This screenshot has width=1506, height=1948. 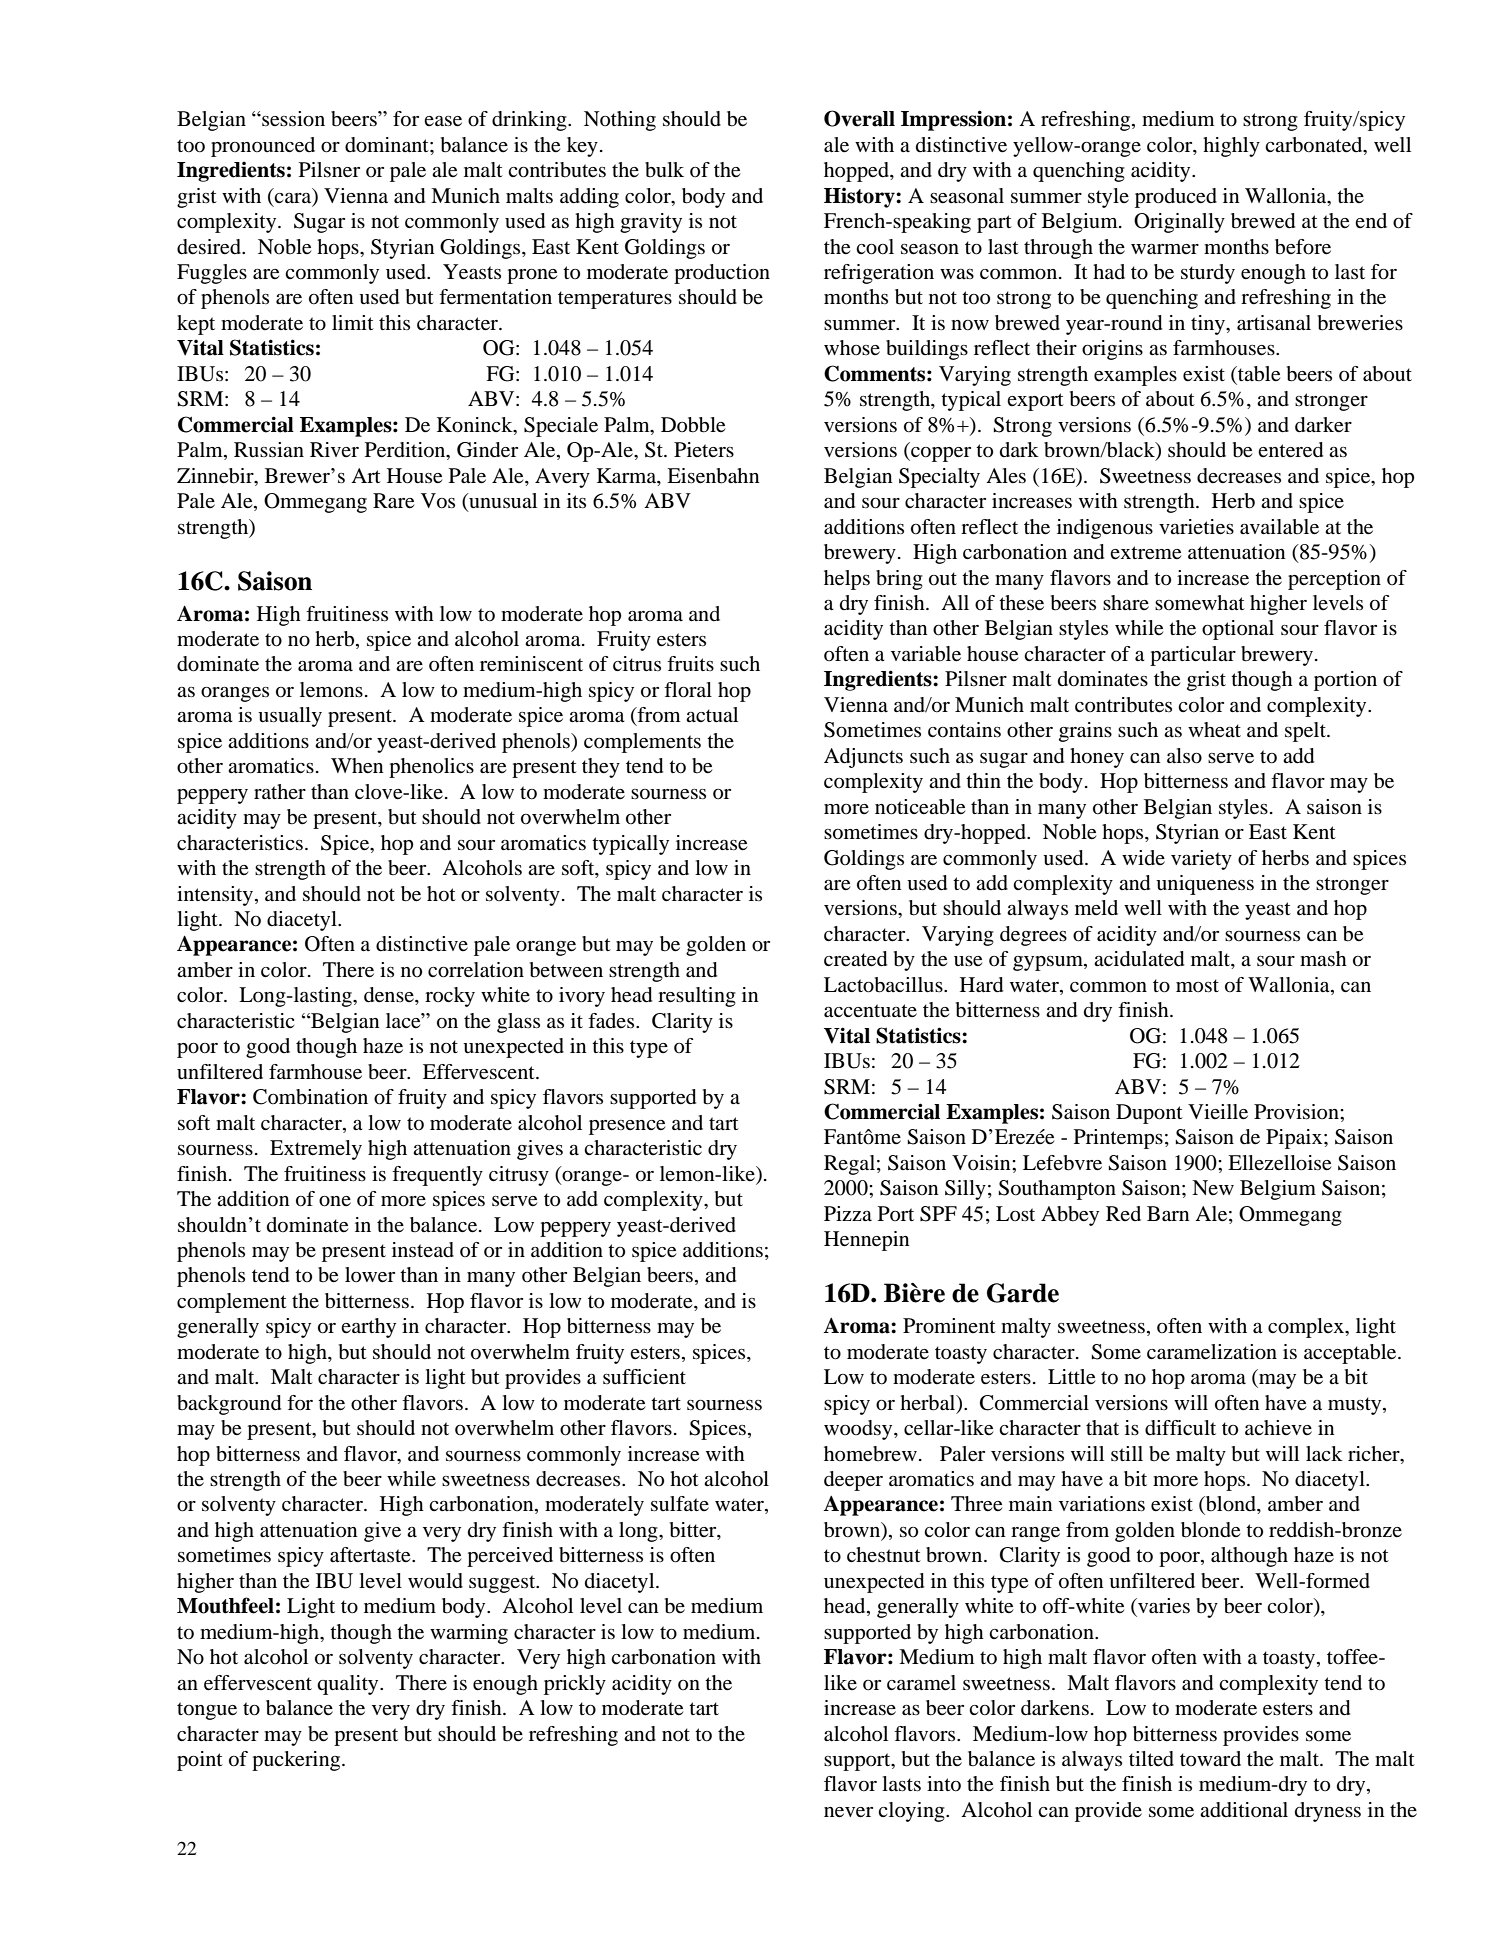 What do you see at coordinates (860, 197) in the screenshot?
I see `History` at bounding box center [860, 197].
